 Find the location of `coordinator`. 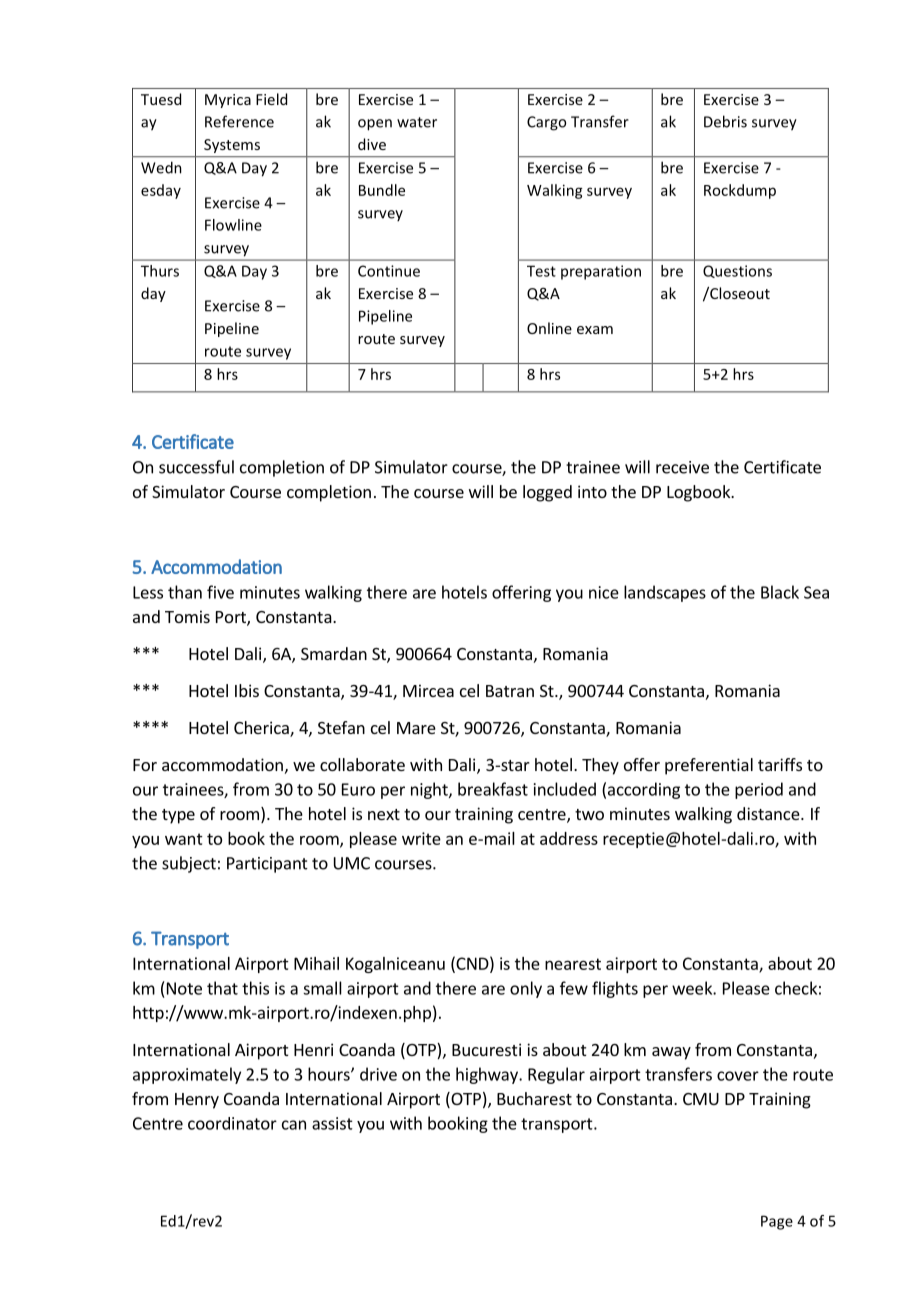

coordinator is located at coordinates (232, 1123).
